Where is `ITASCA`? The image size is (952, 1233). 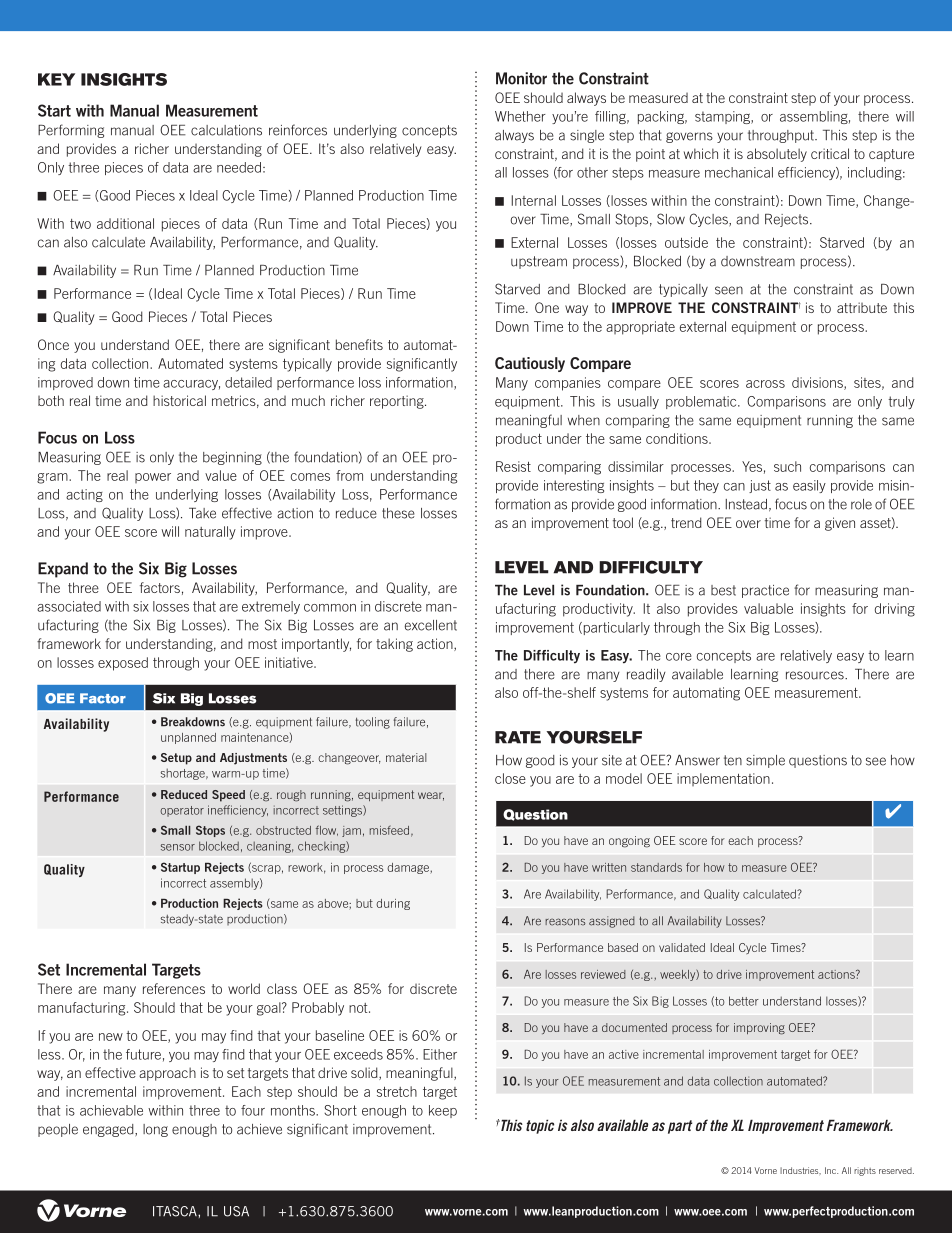
ITASCA is located at coordinates (176, 1211).
